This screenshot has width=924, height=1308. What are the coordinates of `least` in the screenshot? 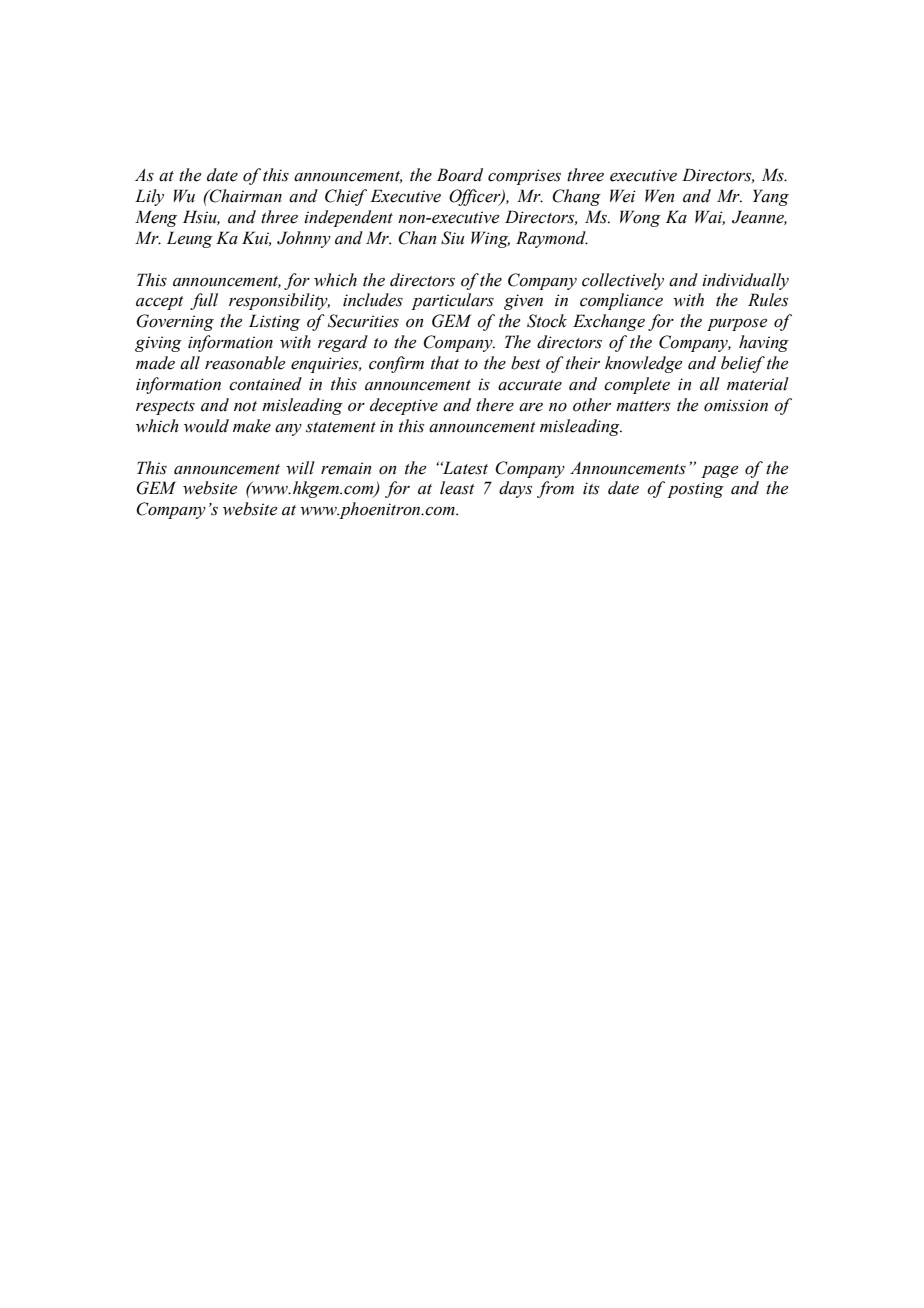 It's located at (457, 488).
